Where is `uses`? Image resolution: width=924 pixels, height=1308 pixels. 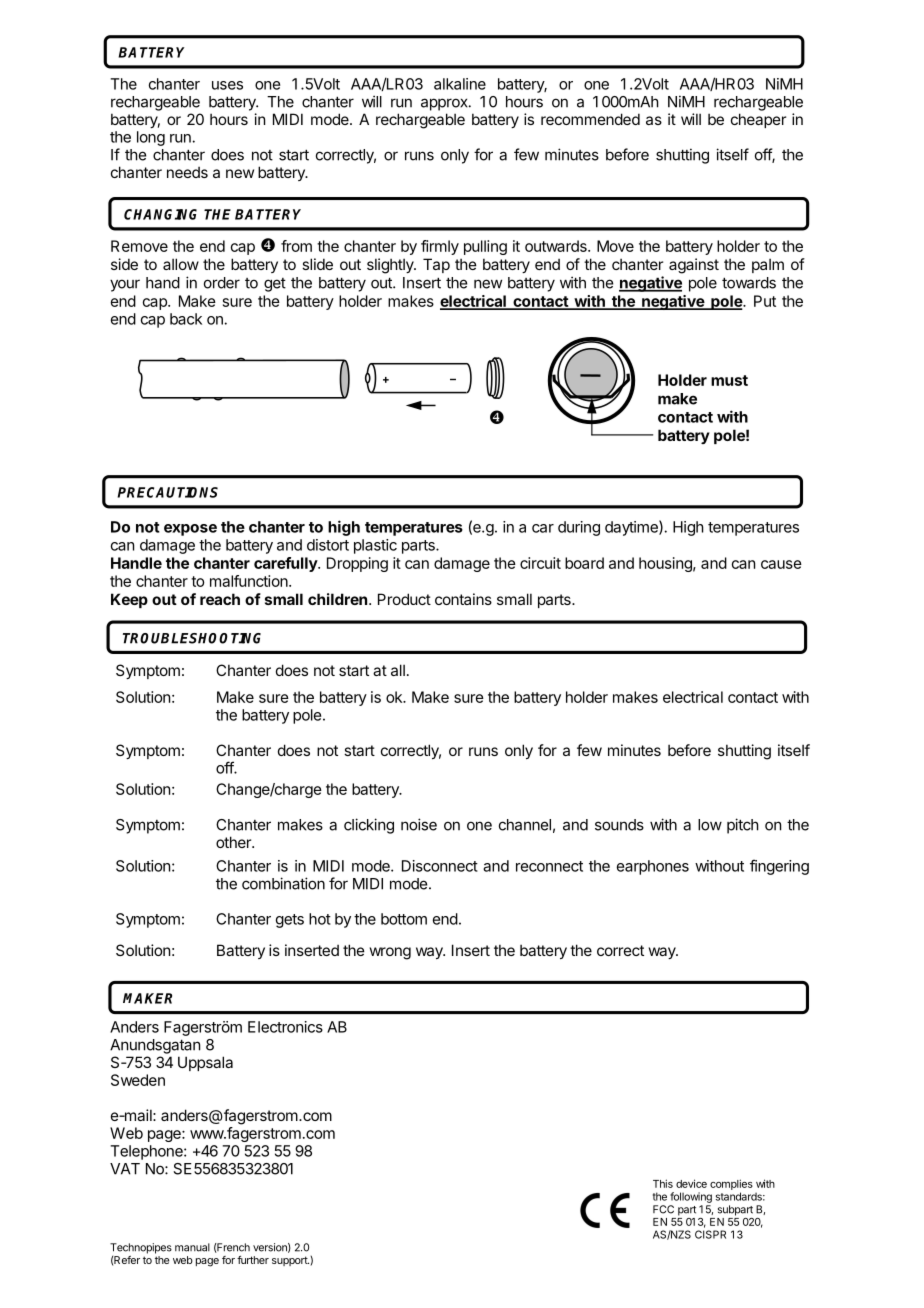
uses is located at coordinates (227, 85).
